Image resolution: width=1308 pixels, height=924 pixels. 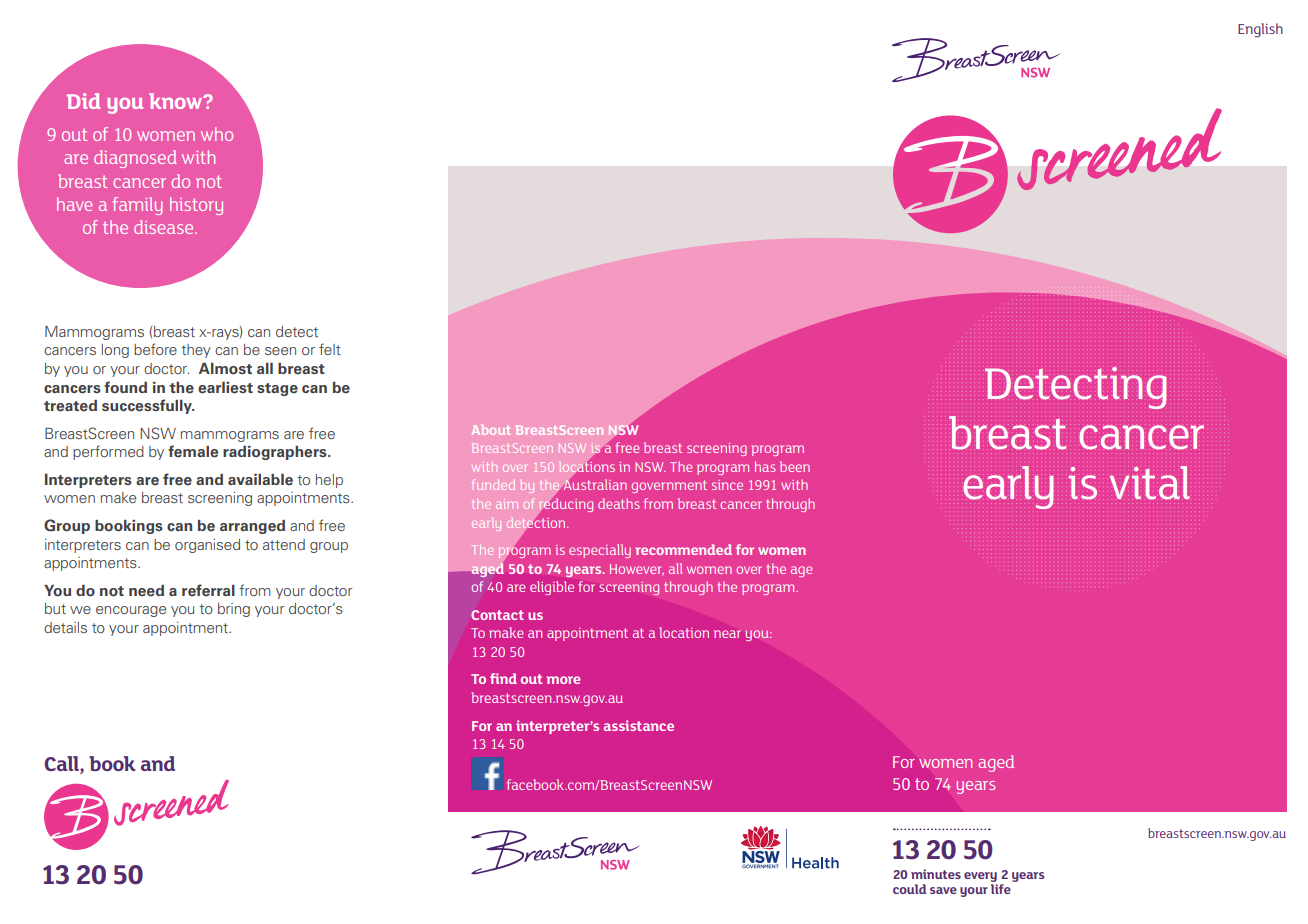 I want to click on organised, so click(x=207, y=546).
